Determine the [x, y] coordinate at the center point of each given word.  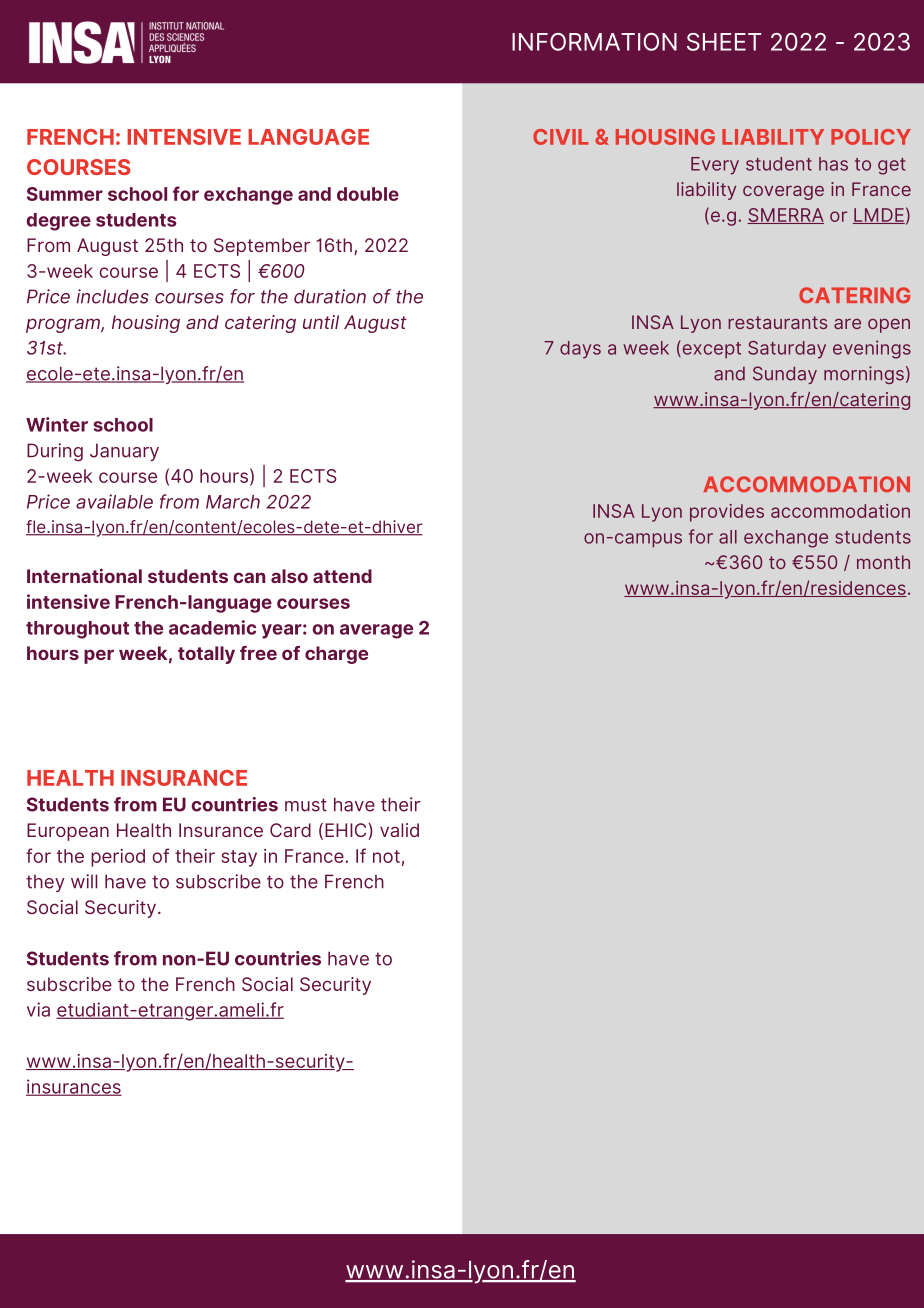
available [114, 501]
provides [727, 513]
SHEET [724, 42]
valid [399, 830]
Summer [65, 194]
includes [112, 296]
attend [342, 576]
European [68, 832]
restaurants [777, 322]
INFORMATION [594, 42]
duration [330, 296]
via [38, 1009]
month [883, 562]
